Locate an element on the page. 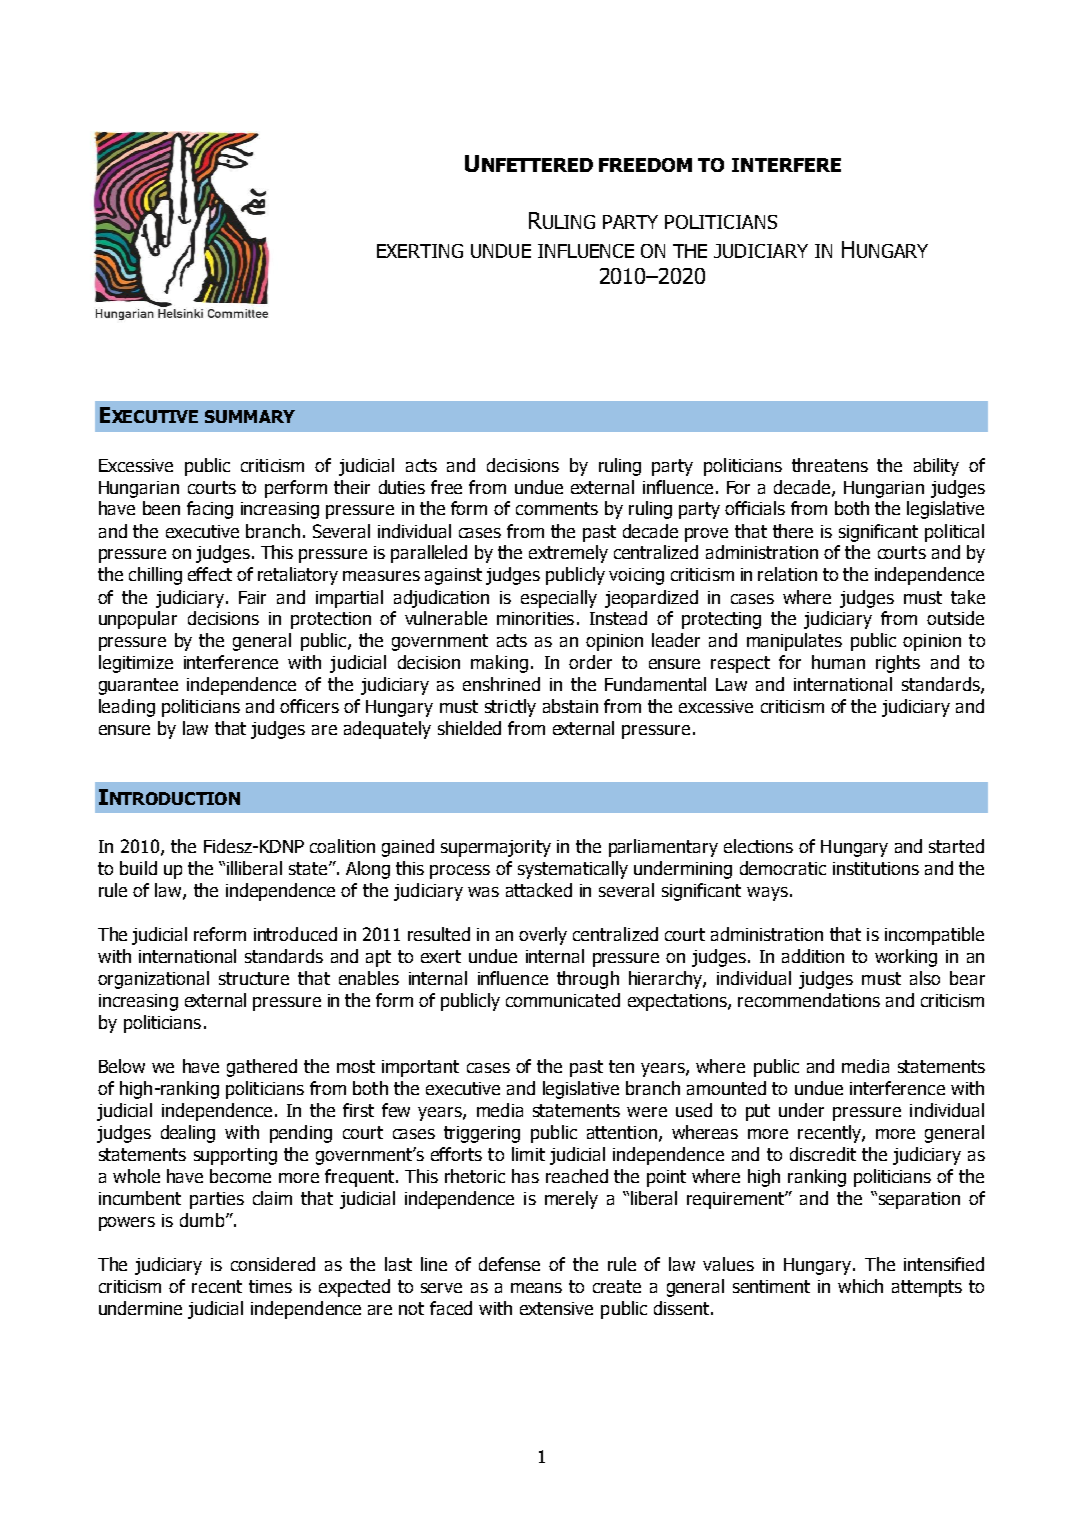  threatens is located at coordinates (830, 465).
